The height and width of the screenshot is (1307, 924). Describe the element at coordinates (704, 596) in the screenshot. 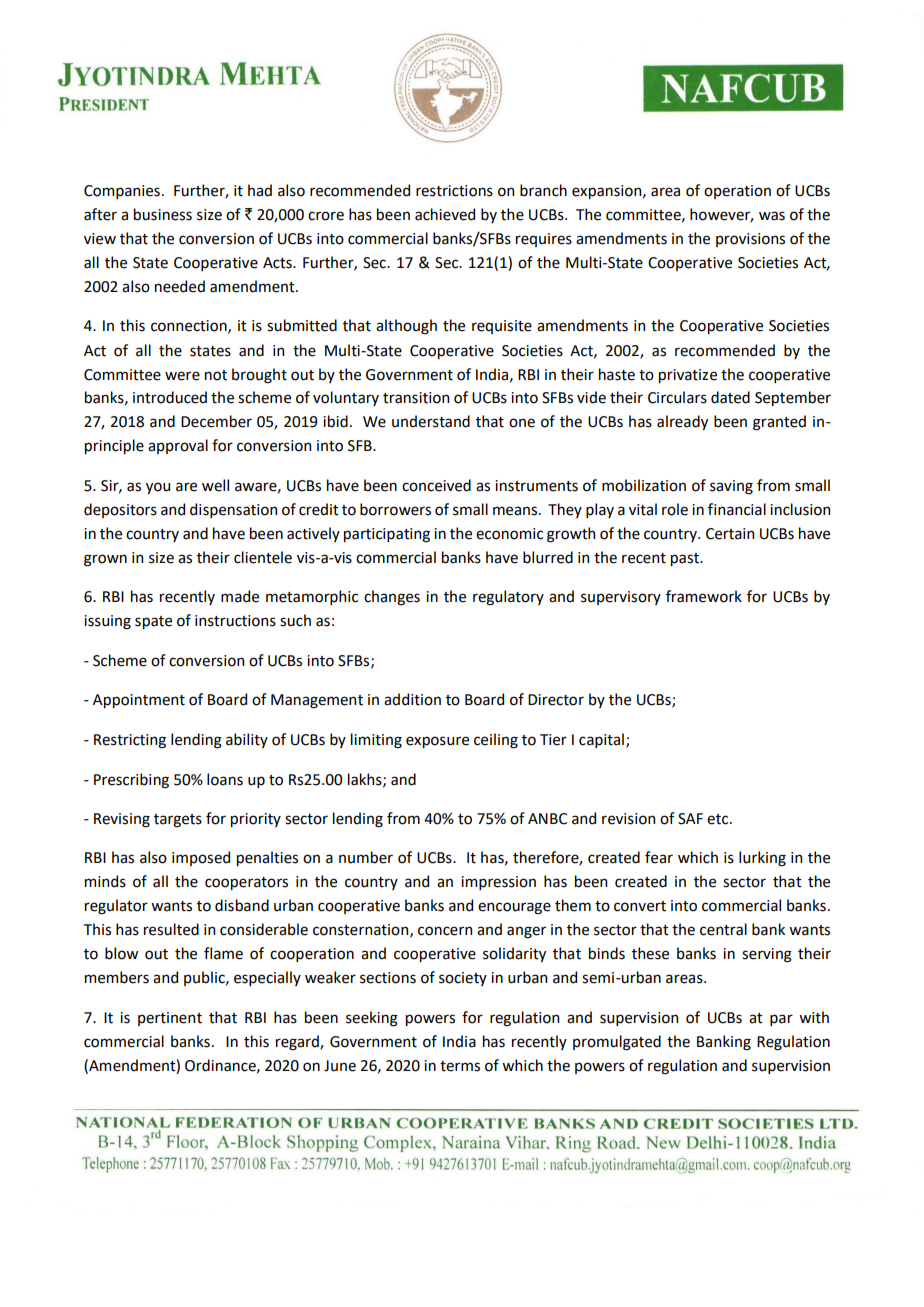

I see `framework` at that location.
